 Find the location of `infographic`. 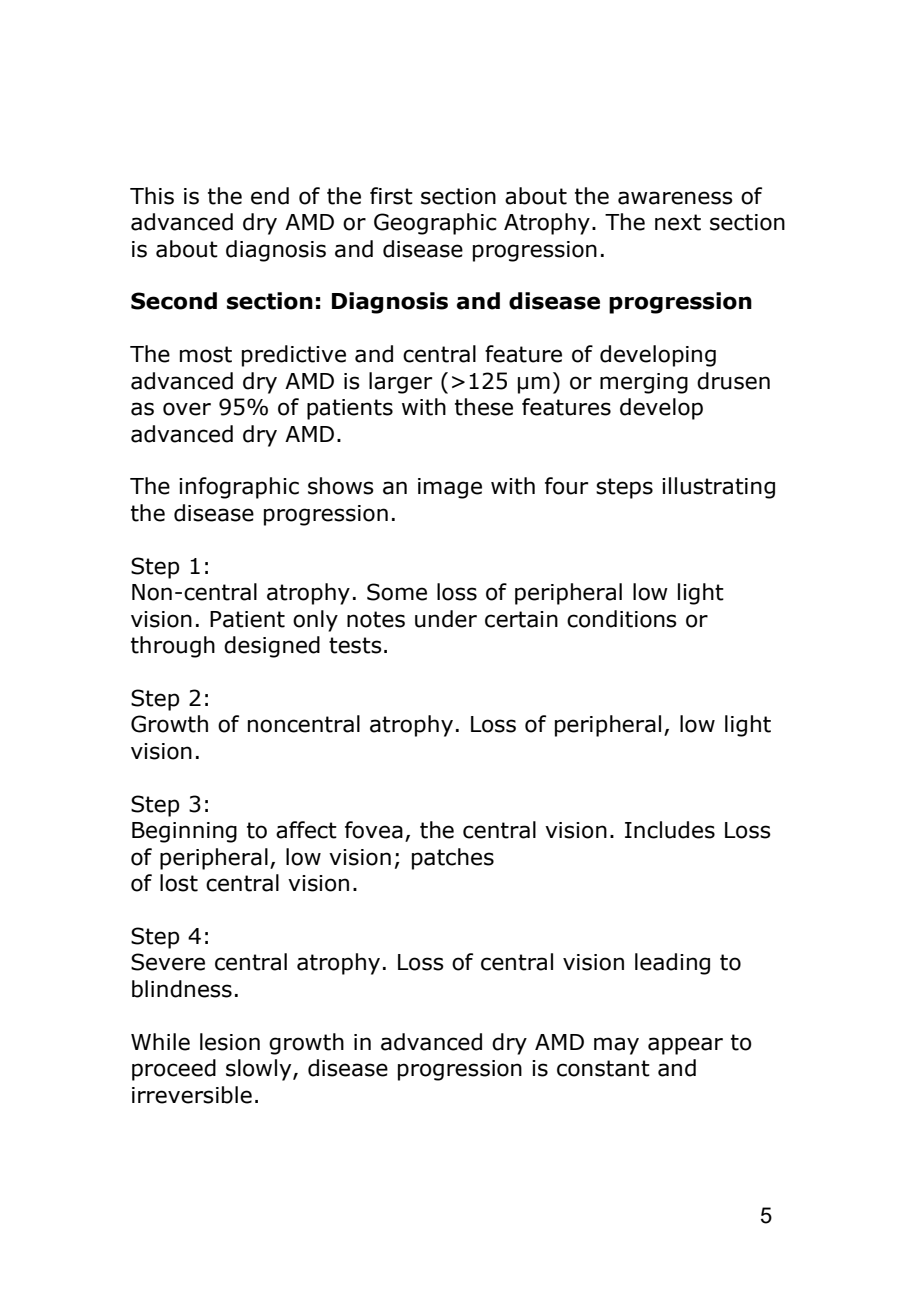

infographic is located at coordinates (239, 488).
